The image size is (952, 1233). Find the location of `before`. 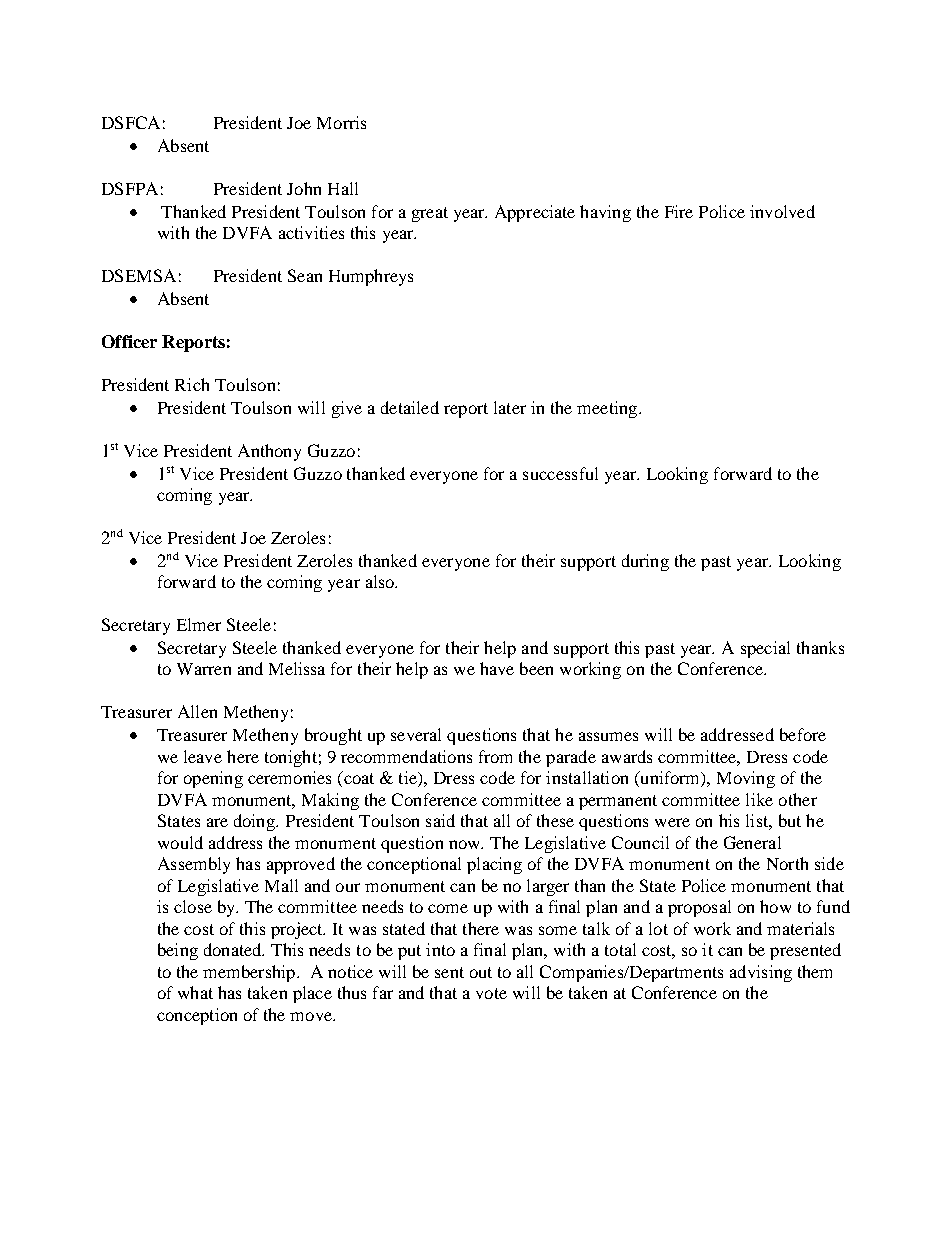

before is located at coordinates (803, 734).
